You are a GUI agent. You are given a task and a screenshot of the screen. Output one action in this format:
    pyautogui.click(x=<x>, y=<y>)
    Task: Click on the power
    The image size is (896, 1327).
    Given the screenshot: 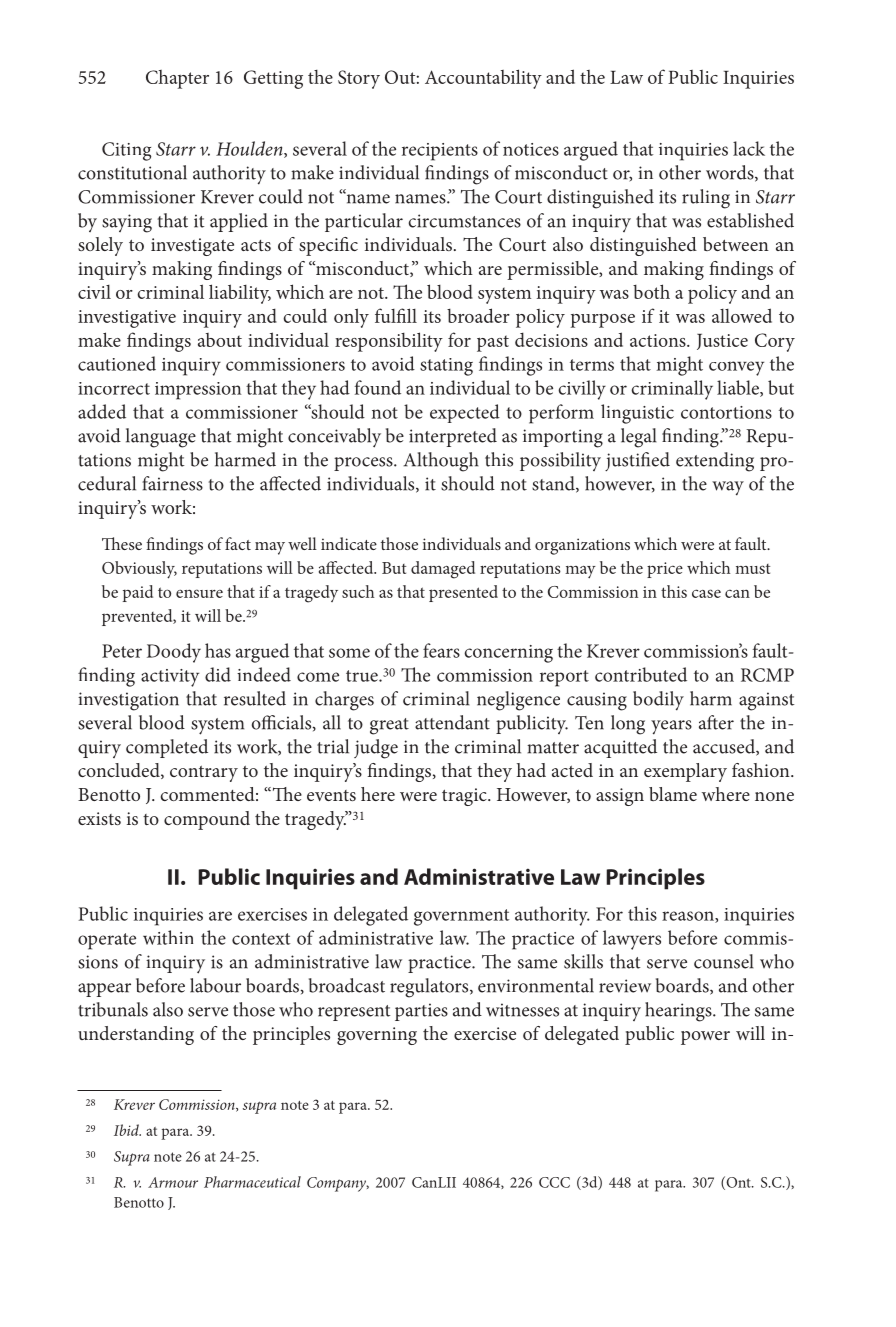 What is the action you would take?
    pyautogui.click(x=705, y=1038)
